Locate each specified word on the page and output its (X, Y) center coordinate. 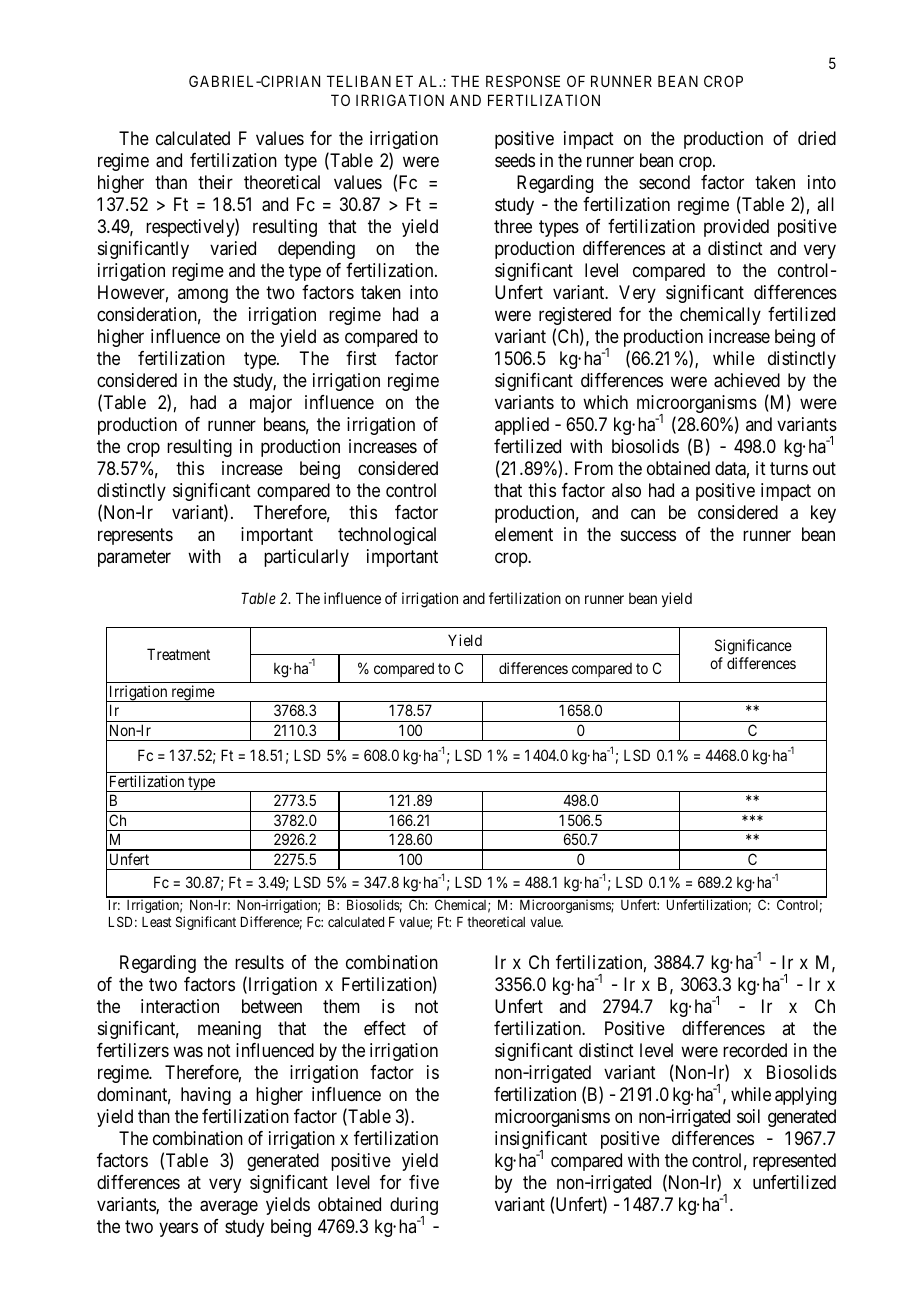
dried (817, 138)
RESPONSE (523, 81)
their (215, 182)
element (524, 534)
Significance (753, 647)
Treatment (178, 654)
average (229, 1208)
